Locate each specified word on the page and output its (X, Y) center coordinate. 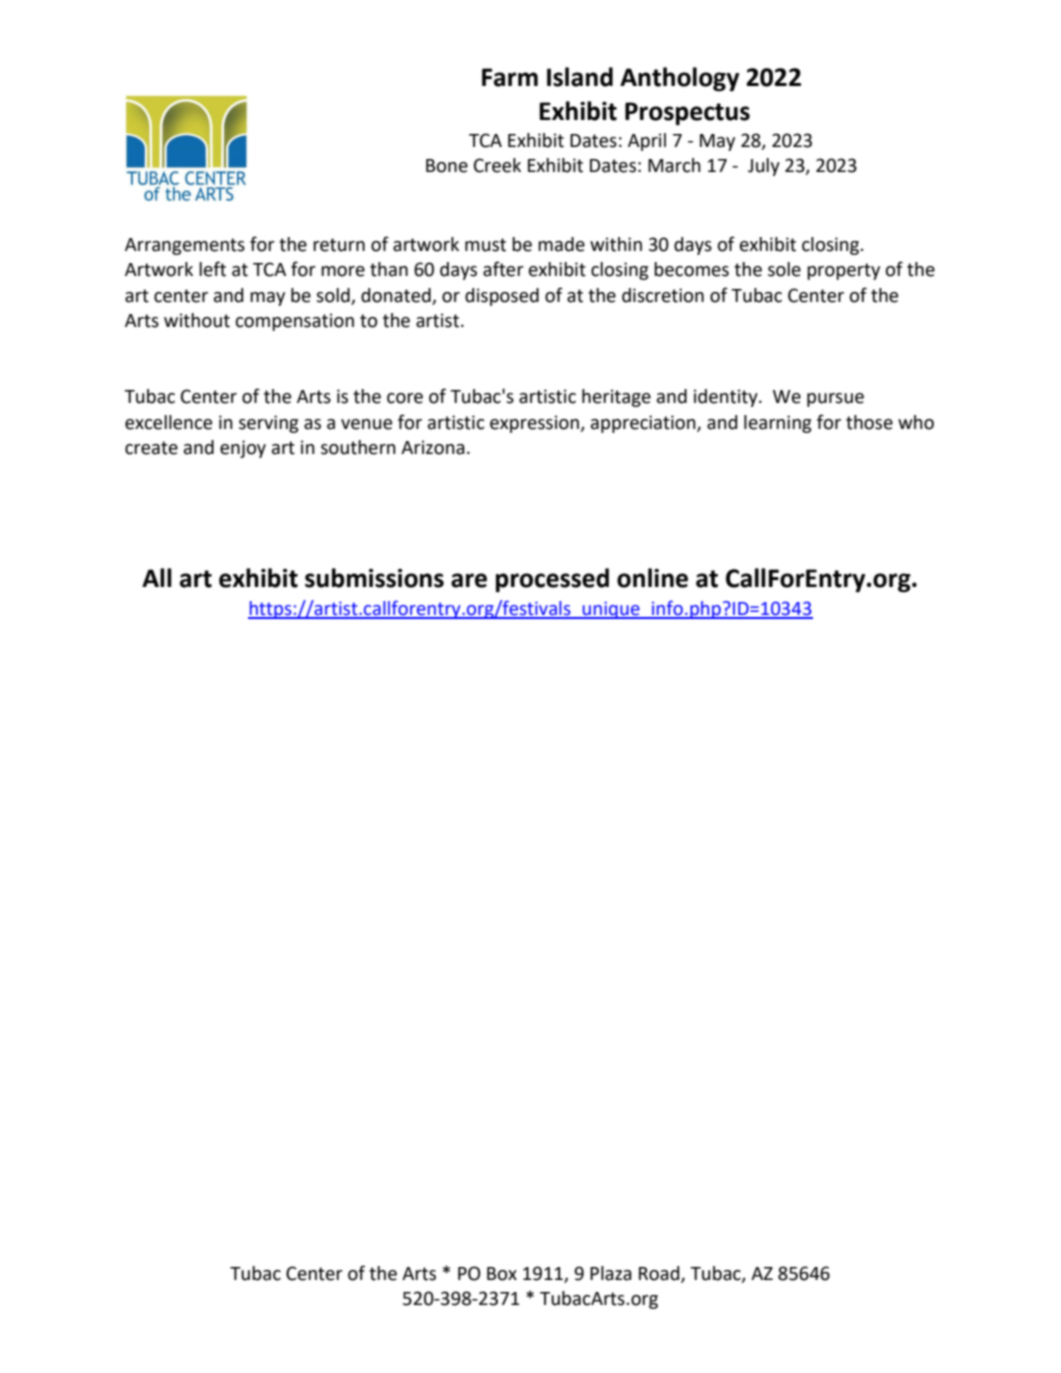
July (764, 167)
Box (502, 1274)
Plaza (611, 1273)
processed (552, 580)
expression (535, 424)
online (652, 578)
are (469, 580)
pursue (835, 400)
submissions (374, 578)
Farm (510, 77)
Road (660, 1274)
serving (268, 424)
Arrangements (185, 246)
